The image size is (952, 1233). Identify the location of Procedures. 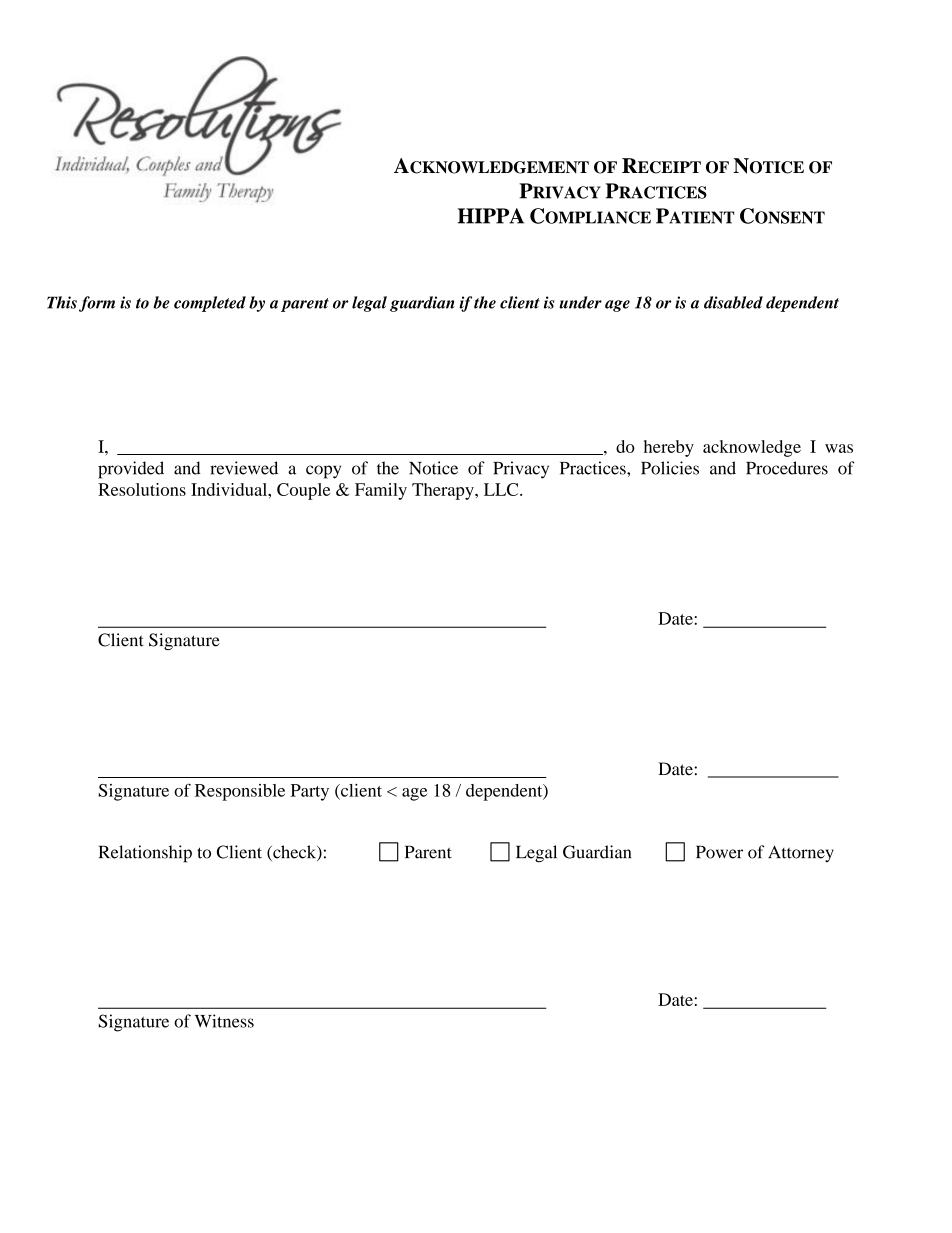
(787, 468).
